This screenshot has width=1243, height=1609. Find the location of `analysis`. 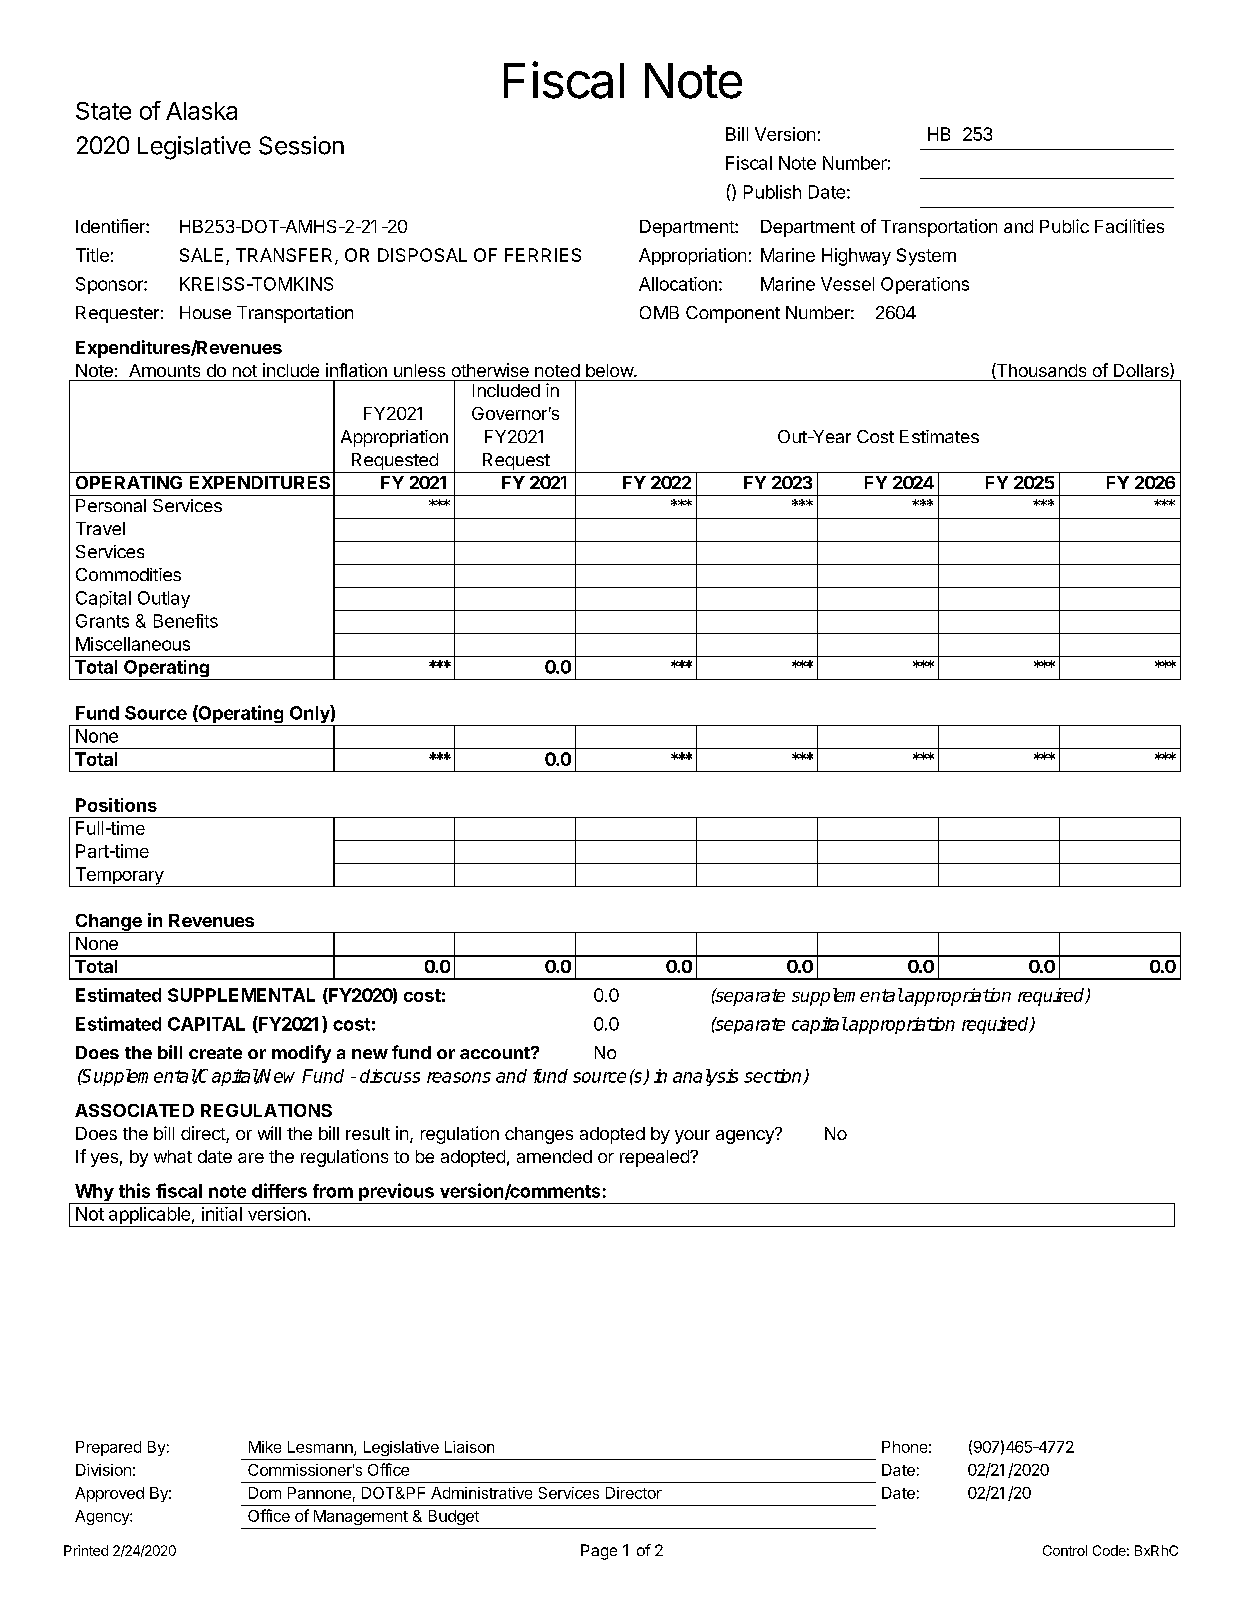

analysis is located at coordinates (705, 1077).
